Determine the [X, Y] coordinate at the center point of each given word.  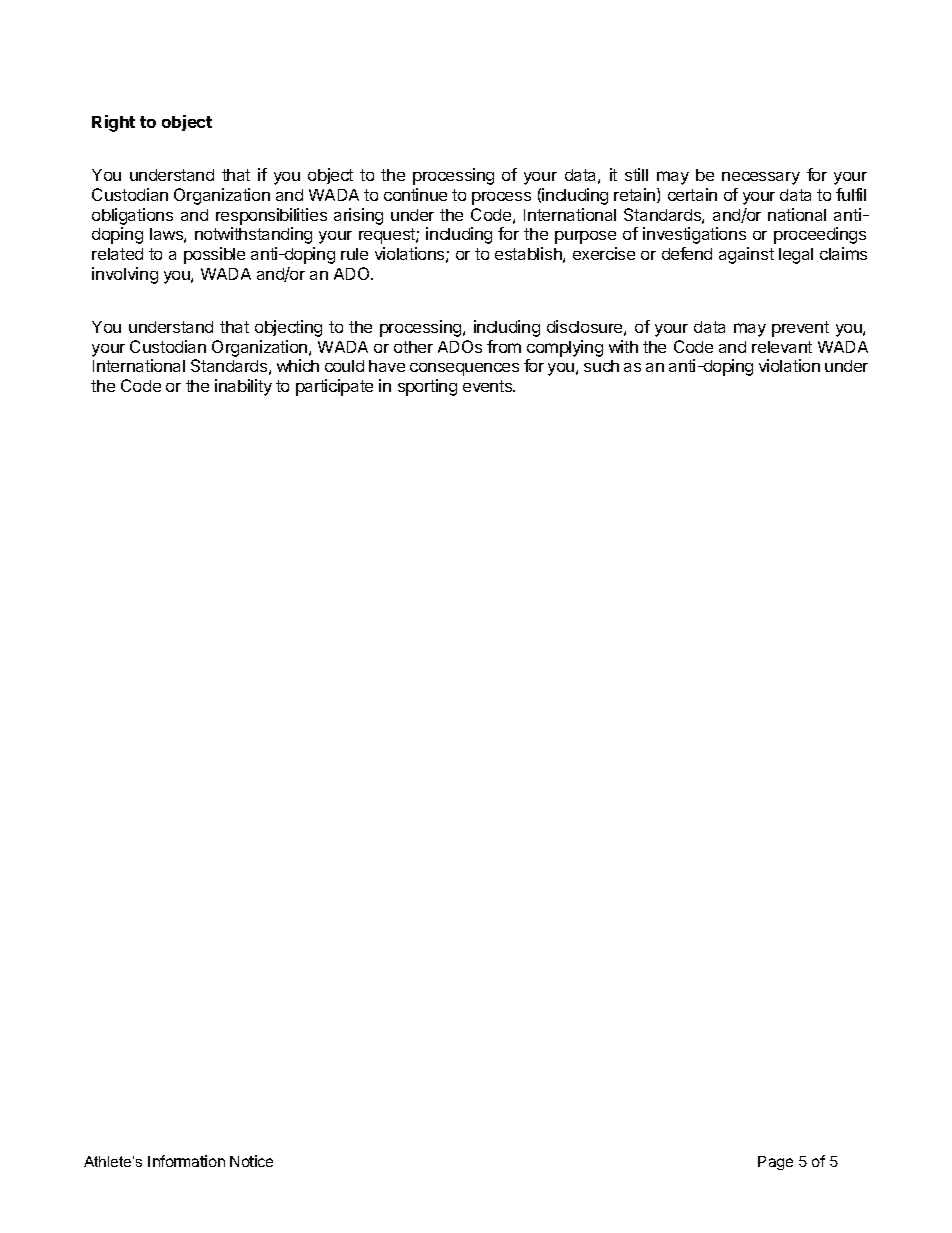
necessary [761, 178]
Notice [251, 1161]
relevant [782, 347]
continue [415, 194]
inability [243, 387]
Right [113, 123]
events [489, 386]
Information [186, 1161]
